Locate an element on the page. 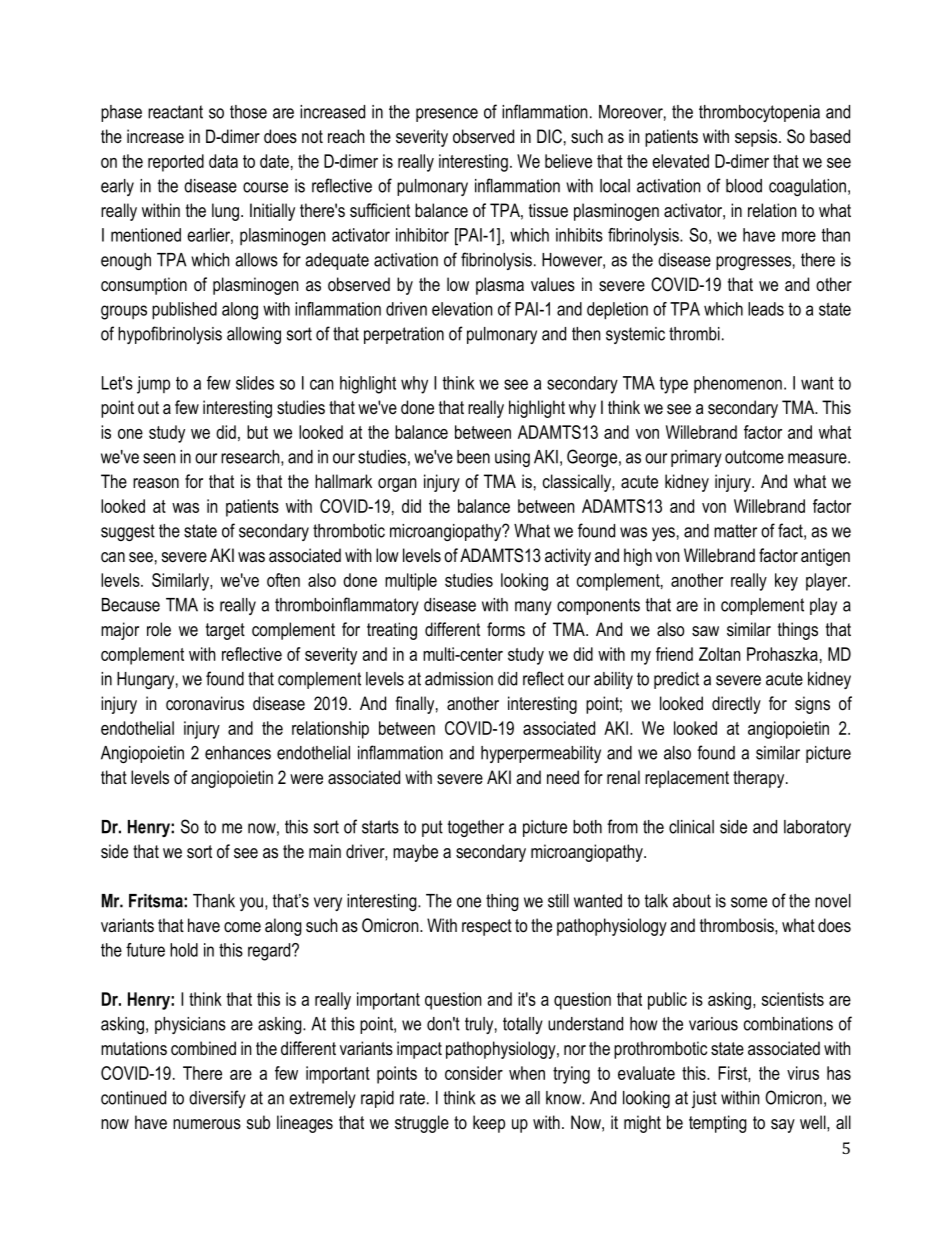  target is located at coordinates (225, 631).
